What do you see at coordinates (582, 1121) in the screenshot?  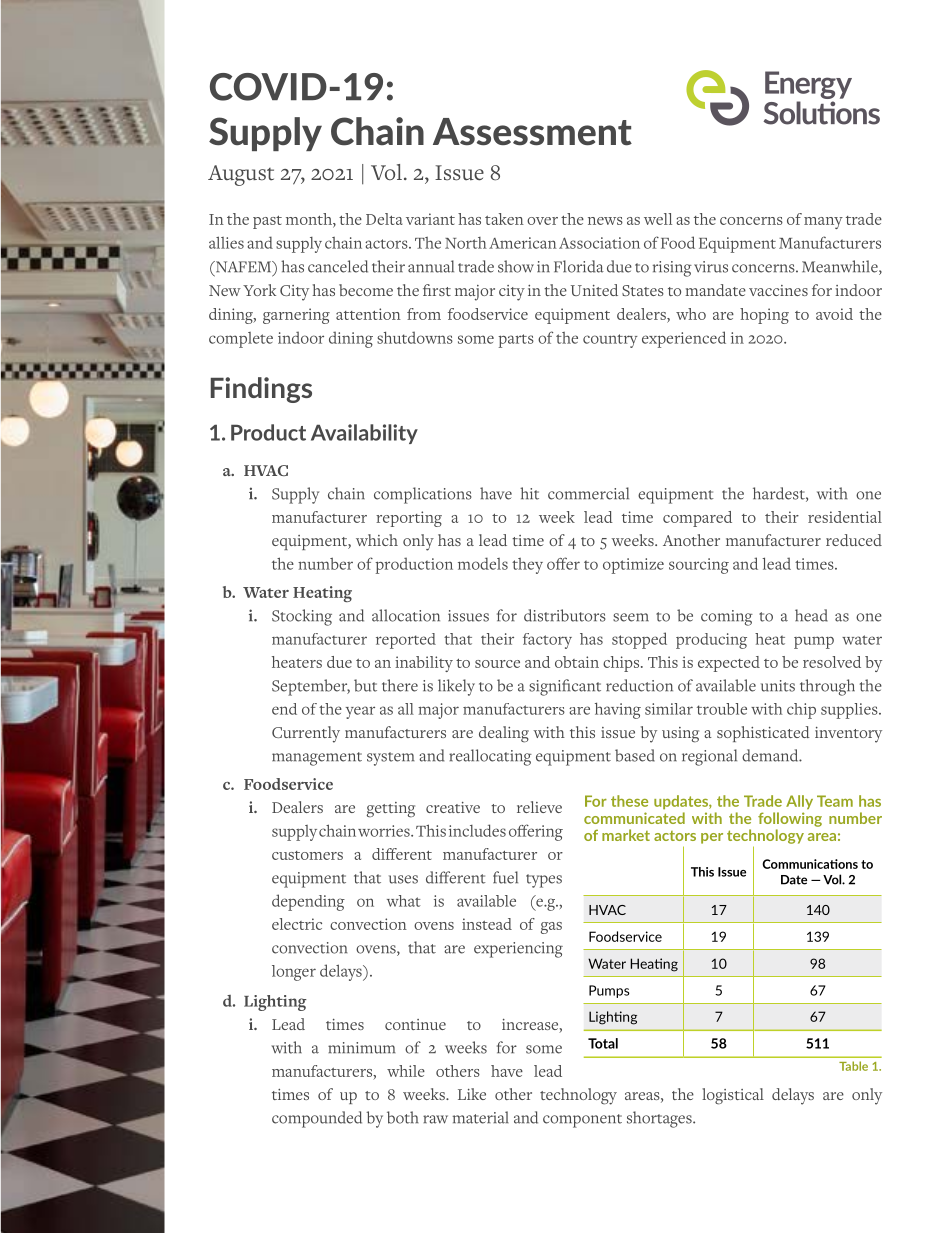 I see `component` at bounding box center [582, 1121].
